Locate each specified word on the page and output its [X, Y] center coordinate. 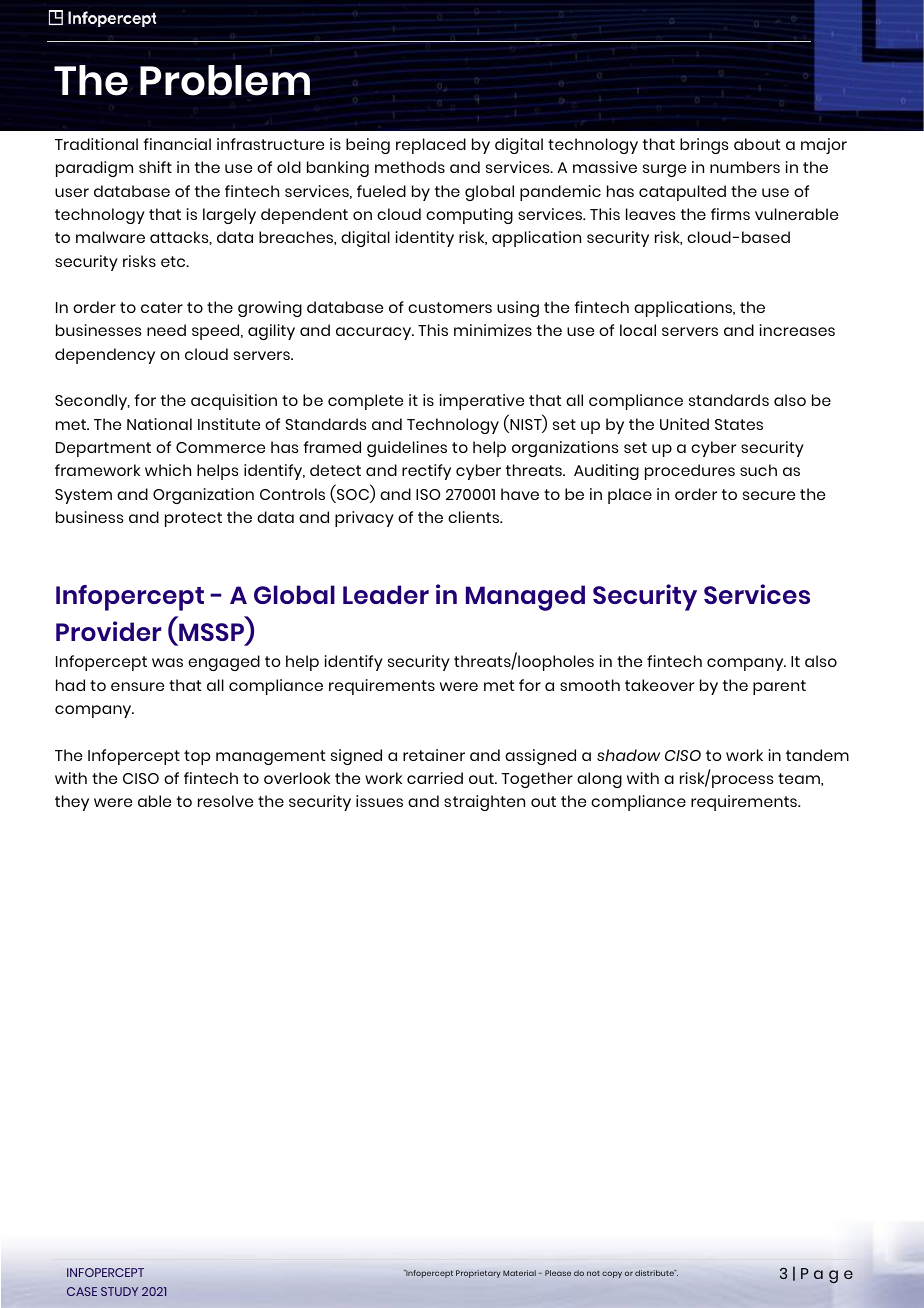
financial [177, 144]
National [159, 424]
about [757, 144]
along [599, 780]
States [739, 424]
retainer [434, 755]
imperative [482, 402]
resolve [225, 801]
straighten [484, 803]
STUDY [119, 1291]
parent [779, 687]
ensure [137, 686]
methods [410, 167]
